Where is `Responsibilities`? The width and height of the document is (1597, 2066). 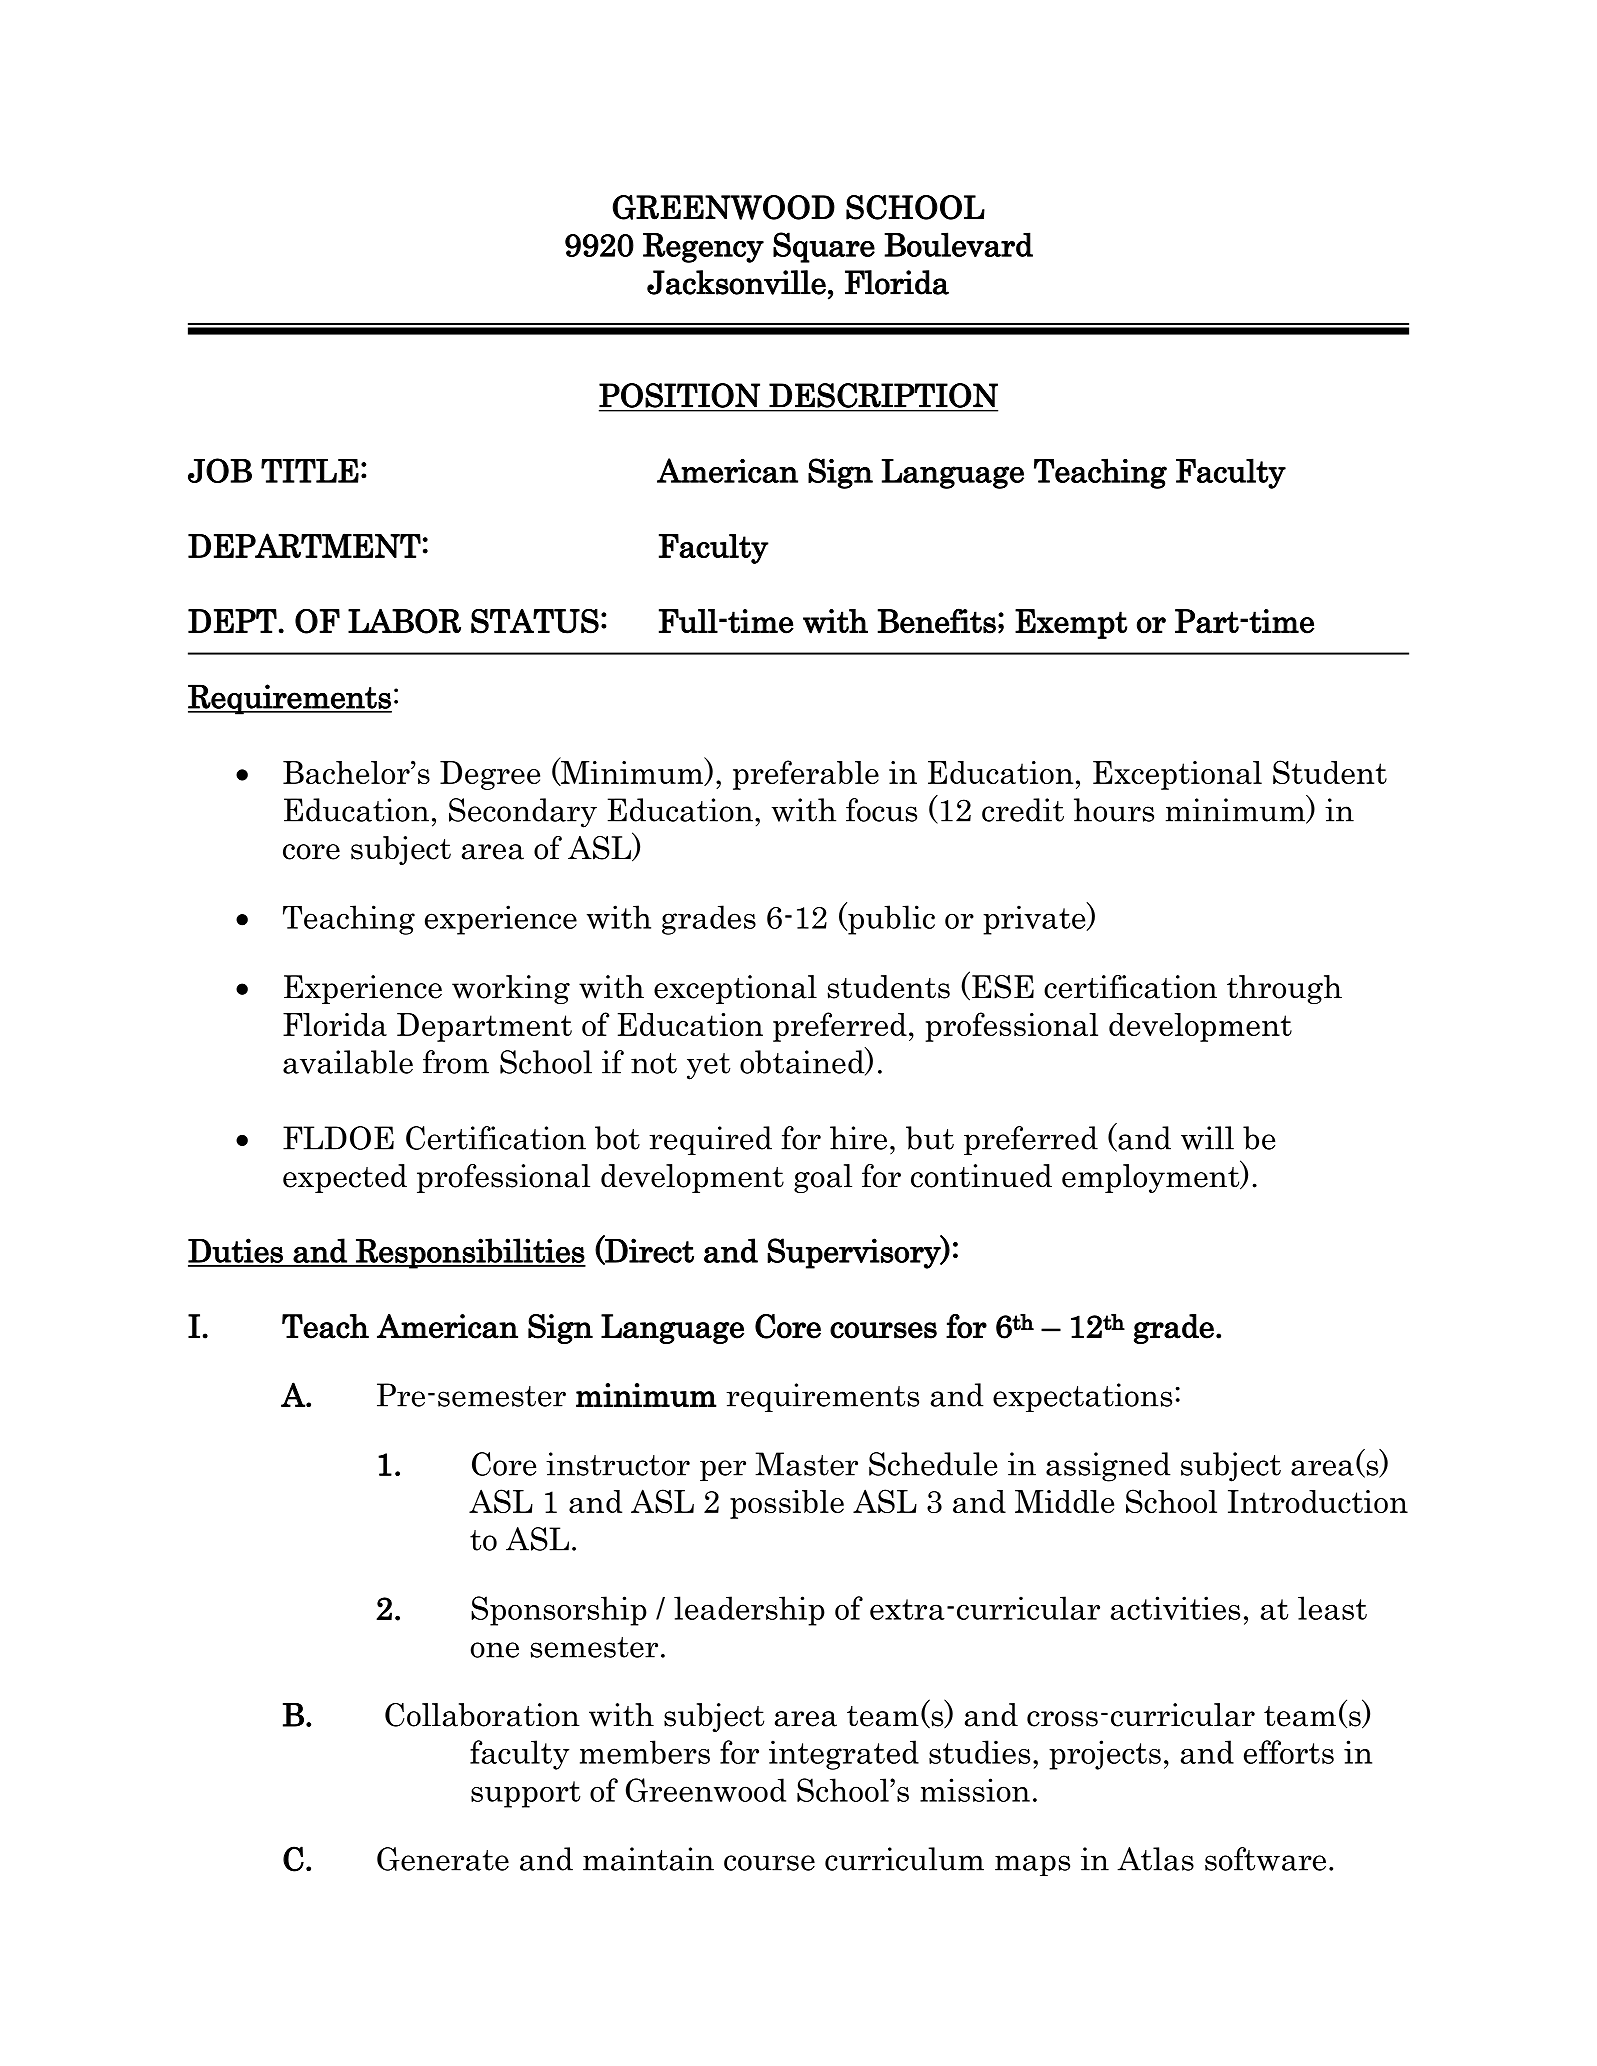
Responsibilities is located at coordinates (470, 1253).
